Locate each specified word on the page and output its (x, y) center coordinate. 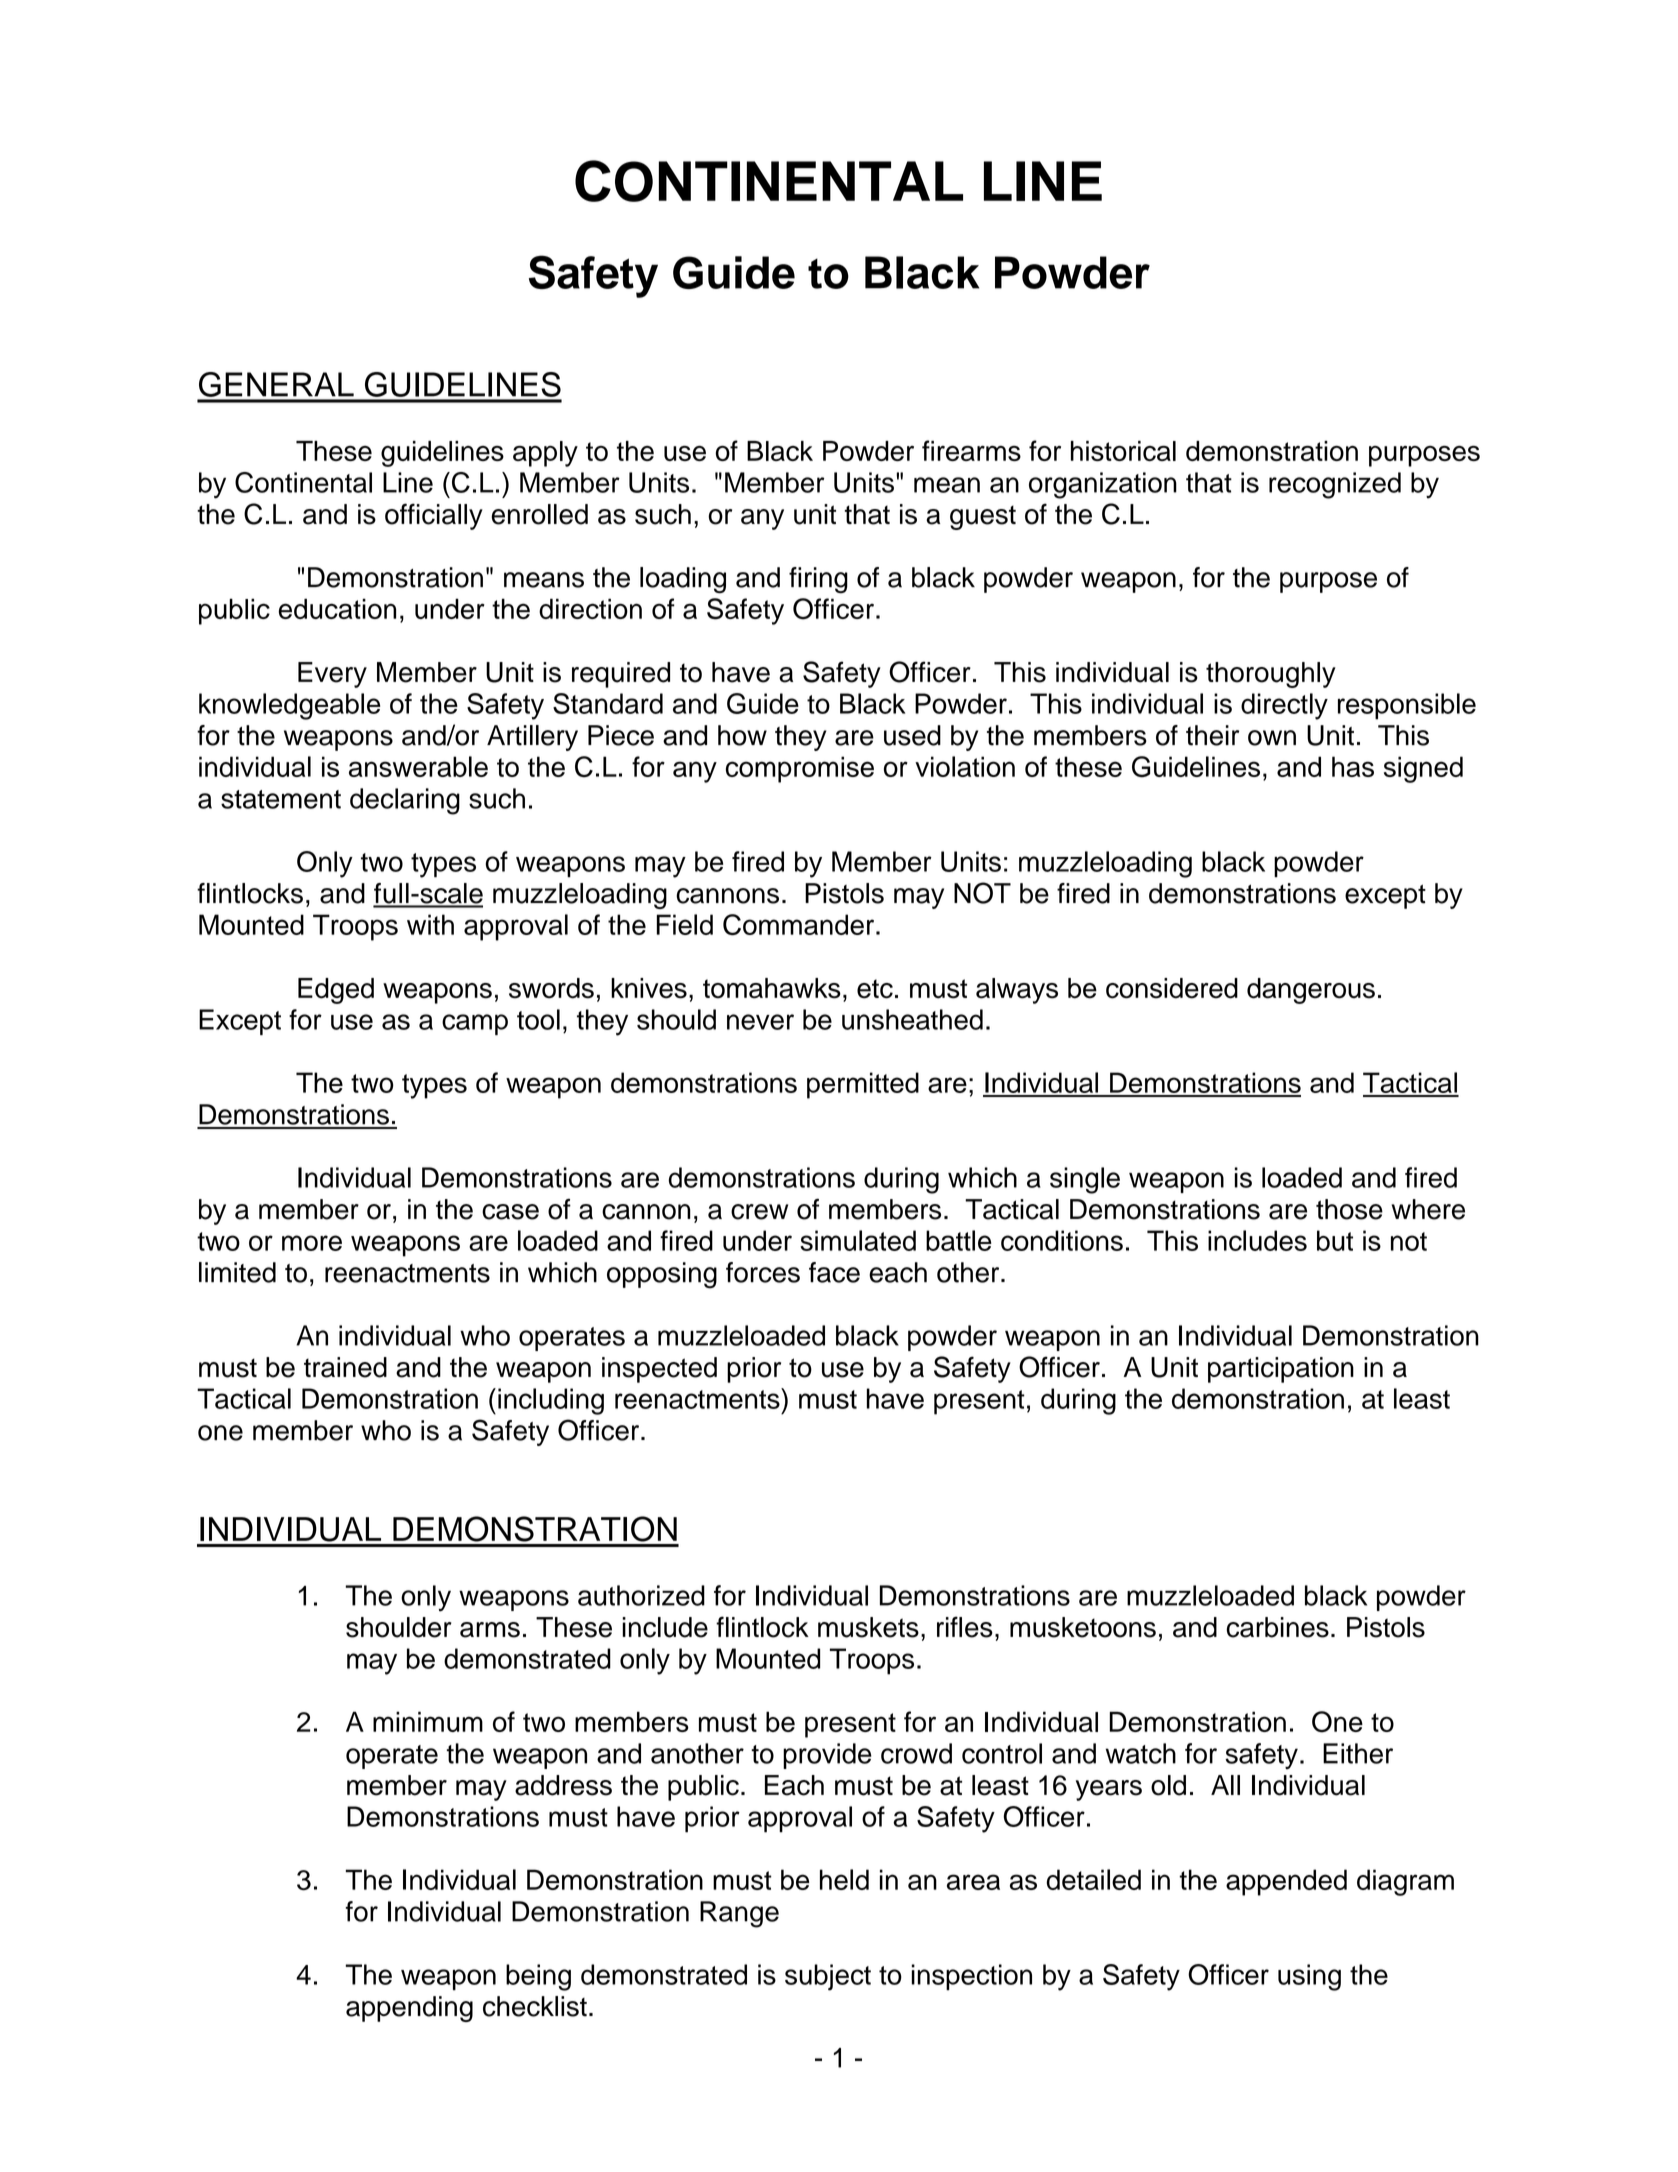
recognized (1335, 485)
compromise (800, 769)
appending (409, 2009)
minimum (428, 1721)
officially (434, 516)
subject (828, 1977)
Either (1358, 1753)
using (1309, 1977)
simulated (858, 1240)
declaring (405, 801)
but (1335, 1240)
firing (818, 580)
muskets (868, 1627)
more (312, 1243)
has (1353, 766)
